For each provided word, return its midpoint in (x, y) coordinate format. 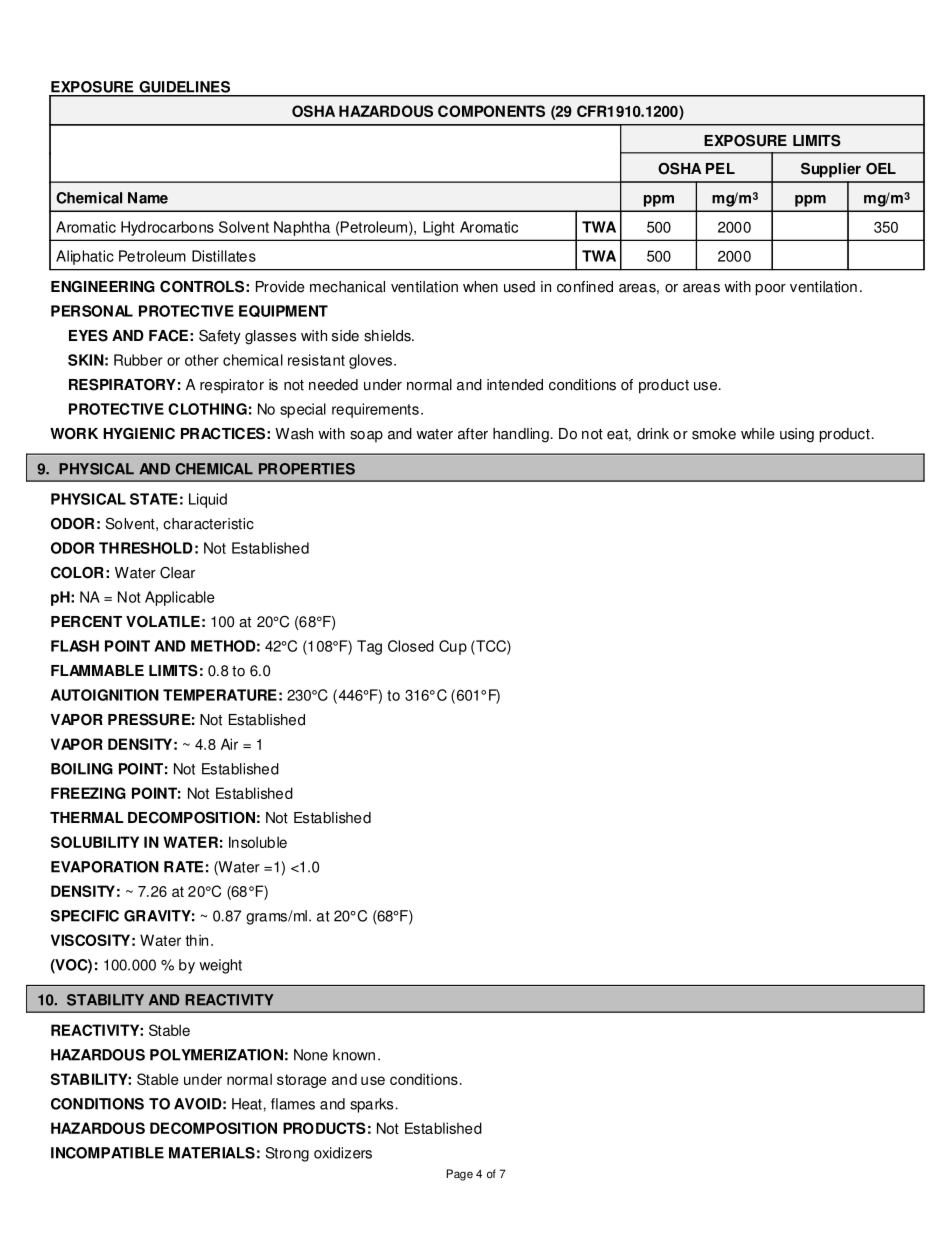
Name (148, 198)
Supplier (831, 170)
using (797, 435)
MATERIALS (212, 1153)
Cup (453, 647)
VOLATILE (163, 621)
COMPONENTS (491, 111)
